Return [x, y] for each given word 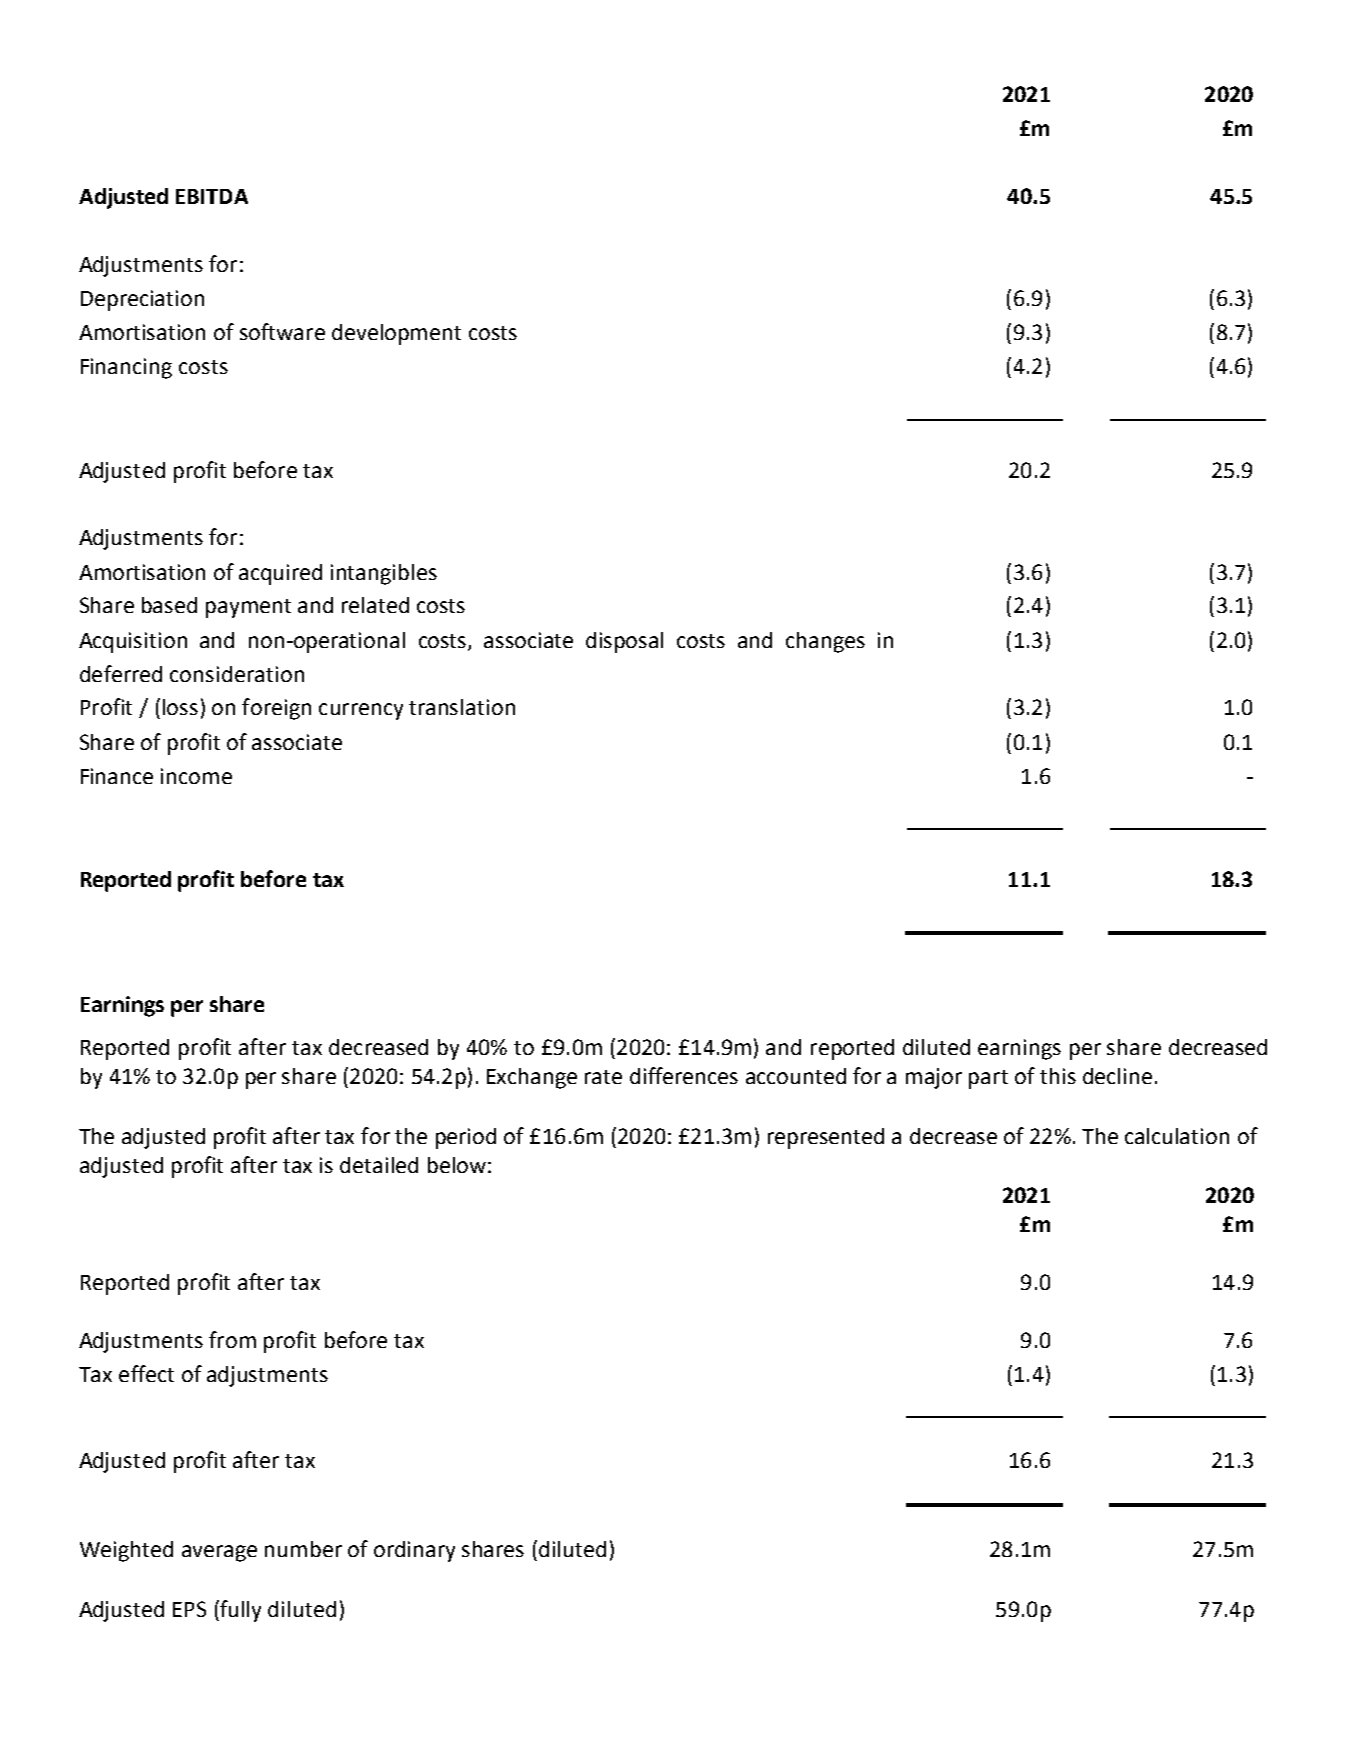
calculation [1177, 1136]
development [396, 334]
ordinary [414, 1551]
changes [825, 642]
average [219, 1553]
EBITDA [212, 196]
